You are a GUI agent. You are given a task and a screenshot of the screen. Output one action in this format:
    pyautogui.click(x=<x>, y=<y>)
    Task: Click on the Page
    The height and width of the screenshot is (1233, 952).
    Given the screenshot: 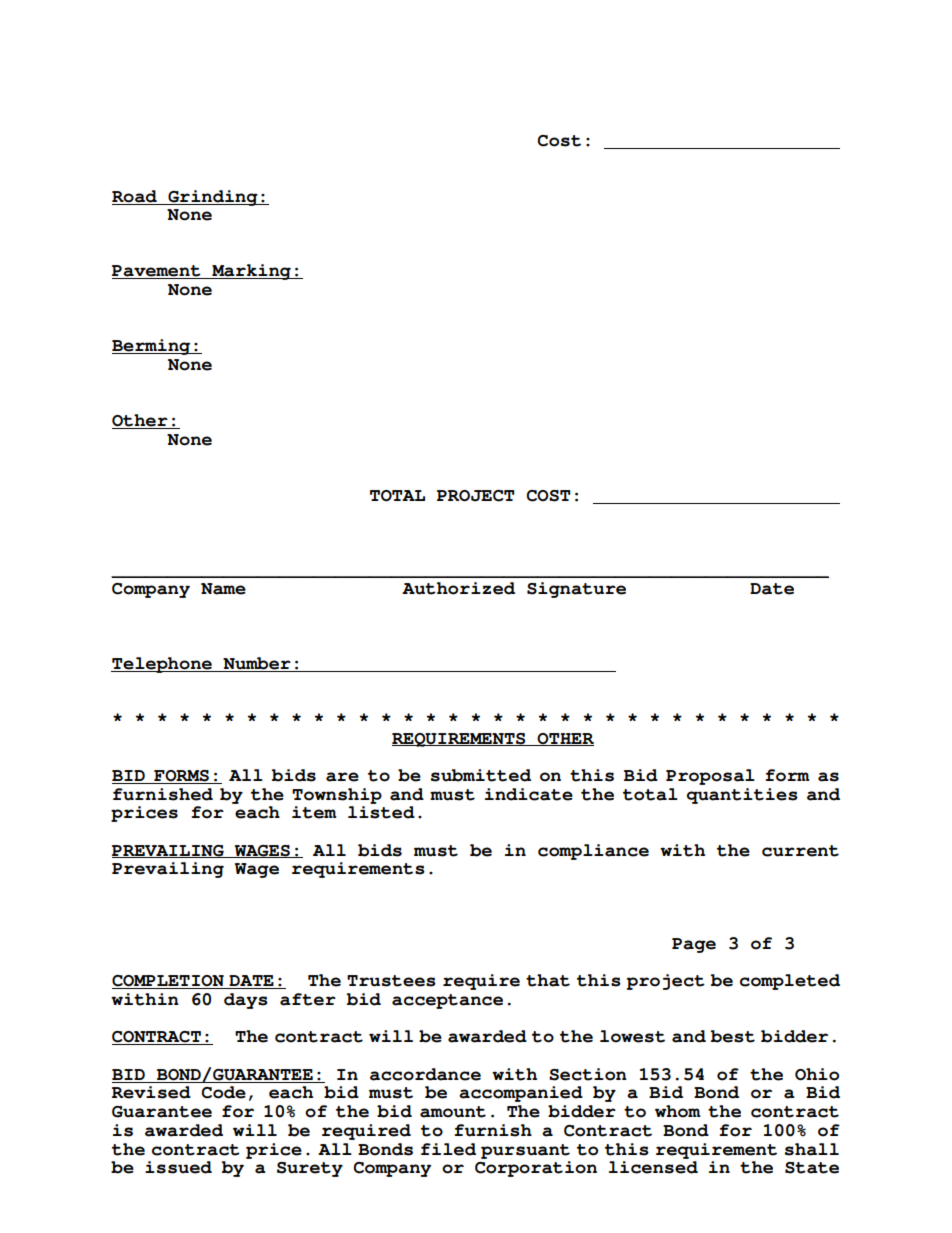 What is the action you would take?
    pyautogui.click(x=694, y=945)
